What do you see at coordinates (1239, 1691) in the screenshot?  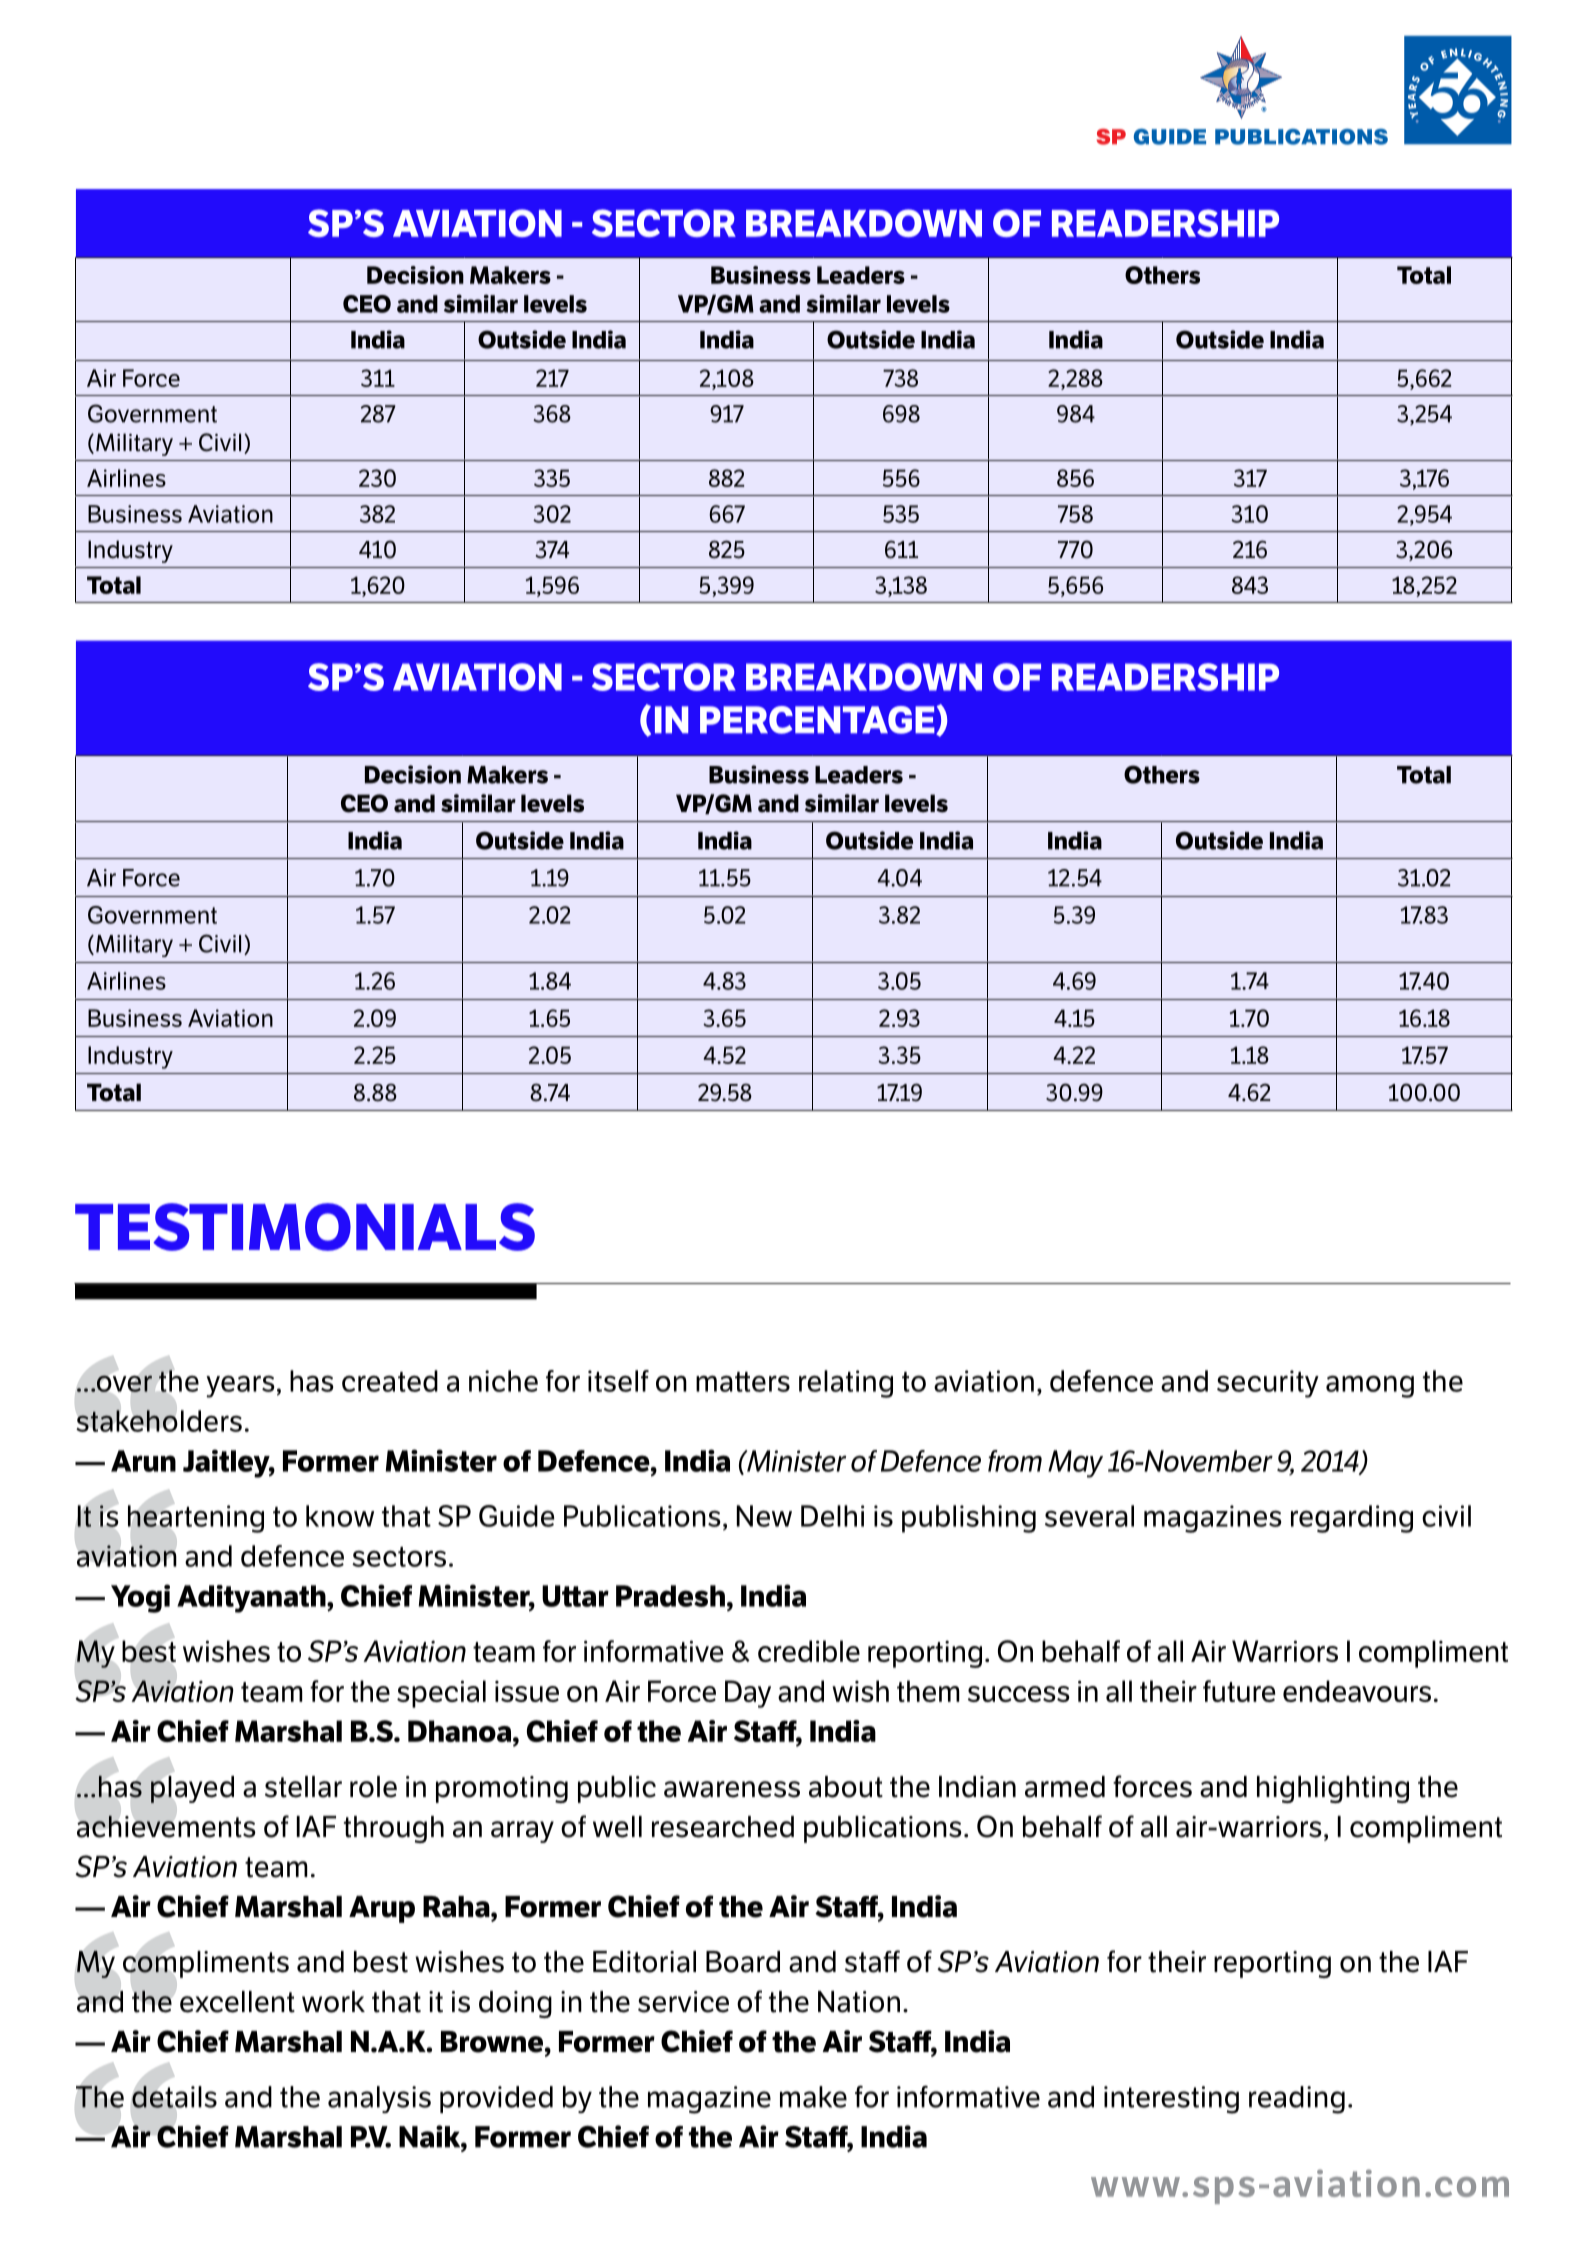 I see `future` at bounding box center [1239, 1691].
